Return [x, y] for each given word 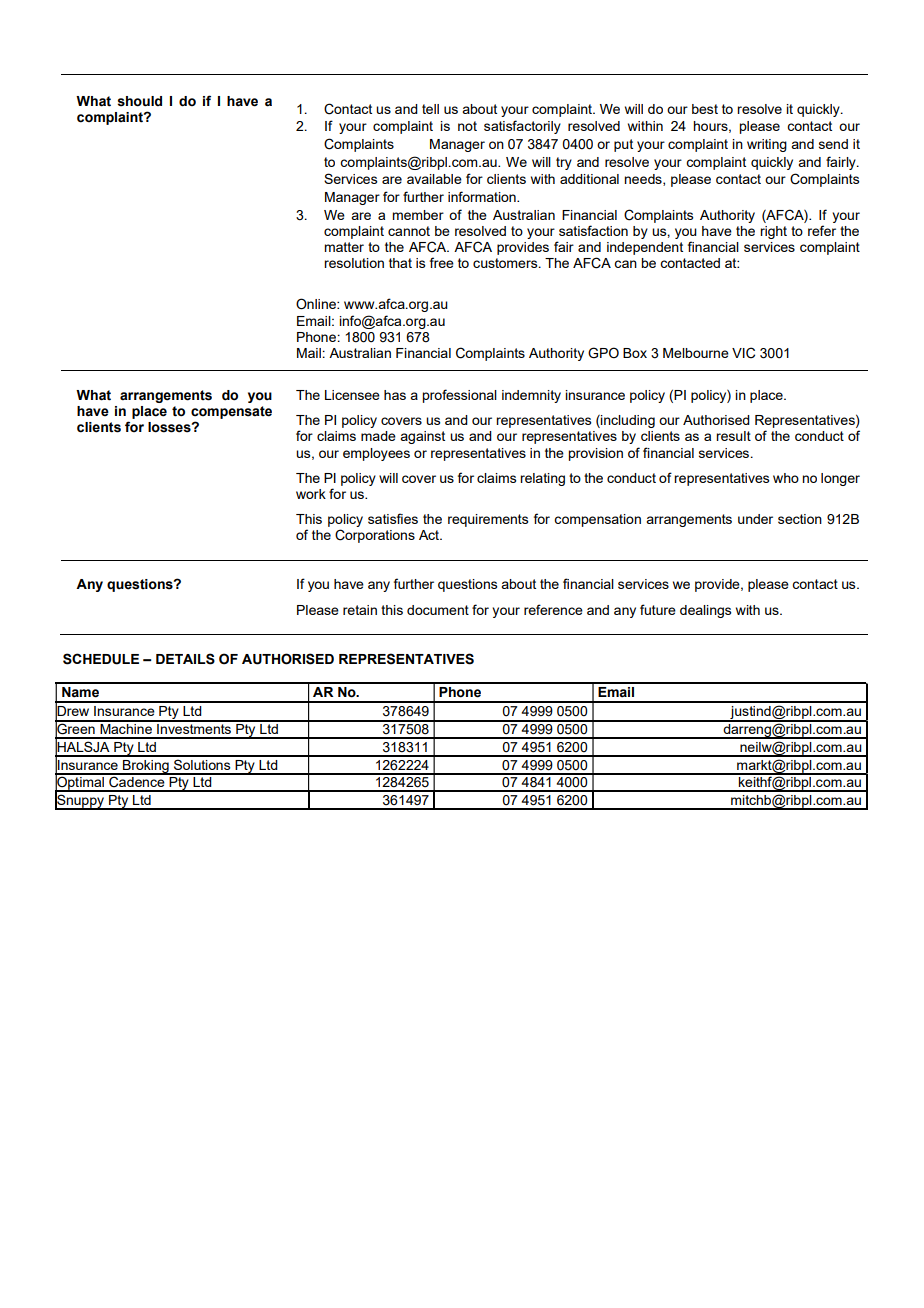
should [139, 101]
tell [430, 109]
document [438, 610]
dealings [706, 611]
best [705, 109]
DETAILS [185, 659]
